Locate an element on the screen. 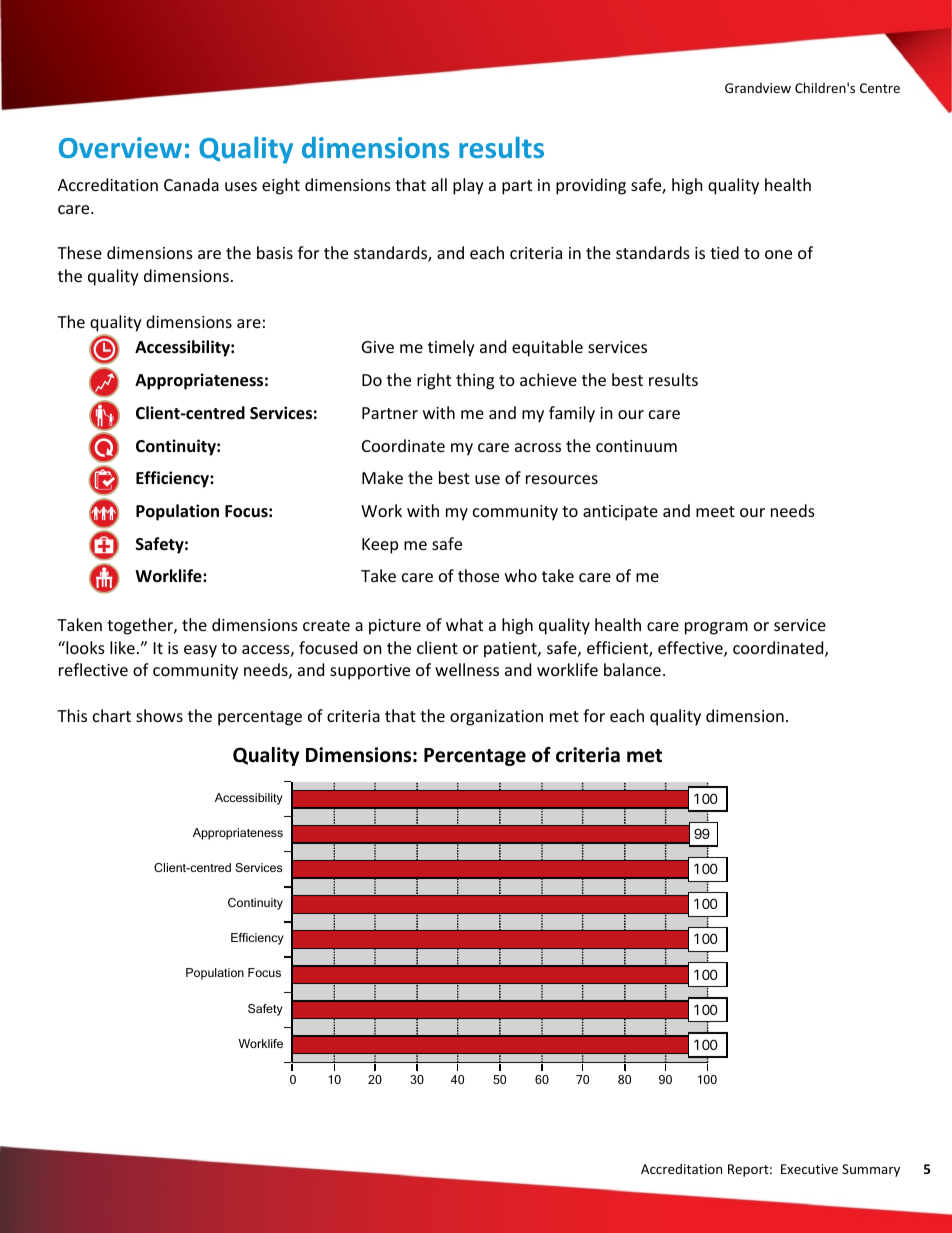 The image size is (952, 1233). effective is located at coordinates (691, 649).
